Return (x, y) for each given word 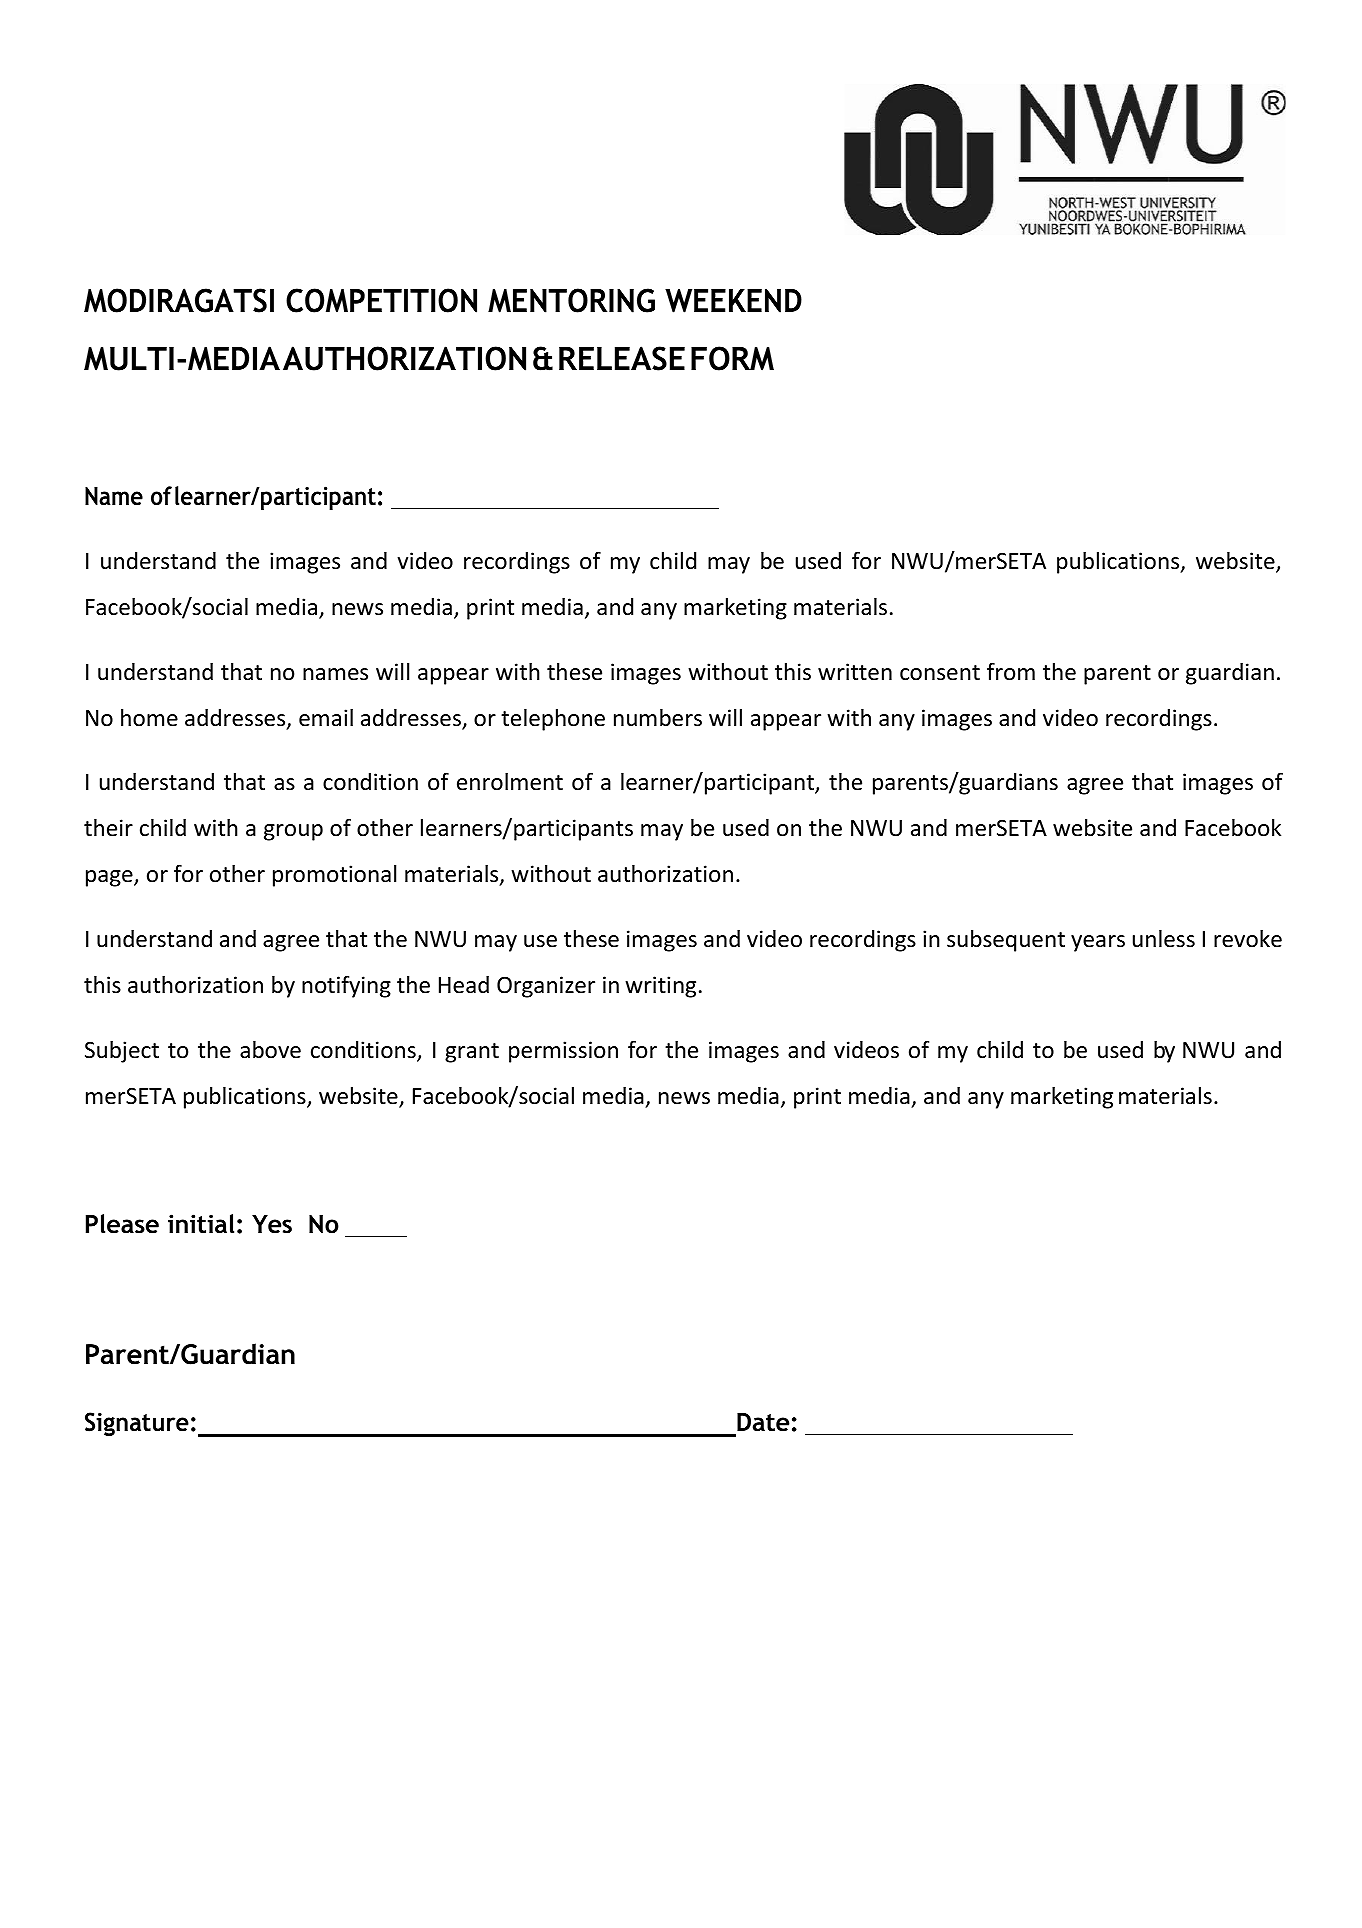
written (855, 672)
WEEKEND (733, 301)
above (270, 1050)
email (326, 718)
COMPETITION (381, 300)
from (1011, 671)
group (293, 832)
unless (1164, 939)
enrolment (510, 782)
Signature (137, 1424)
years (1098, 943)
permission (563, 1052)
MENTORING (571, 300)
